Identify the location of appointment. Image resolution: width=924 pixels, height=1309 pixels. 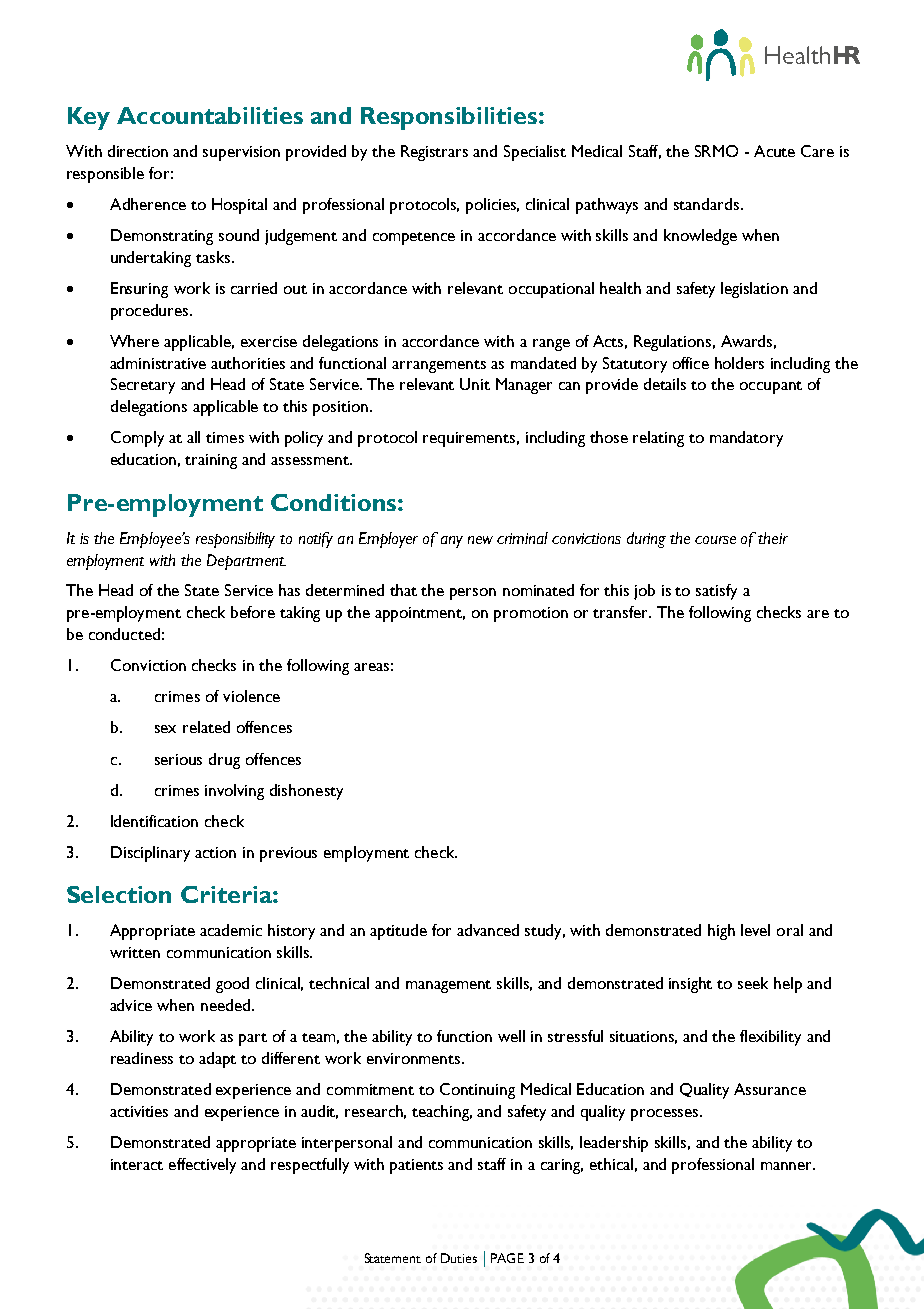
(420, 614).
